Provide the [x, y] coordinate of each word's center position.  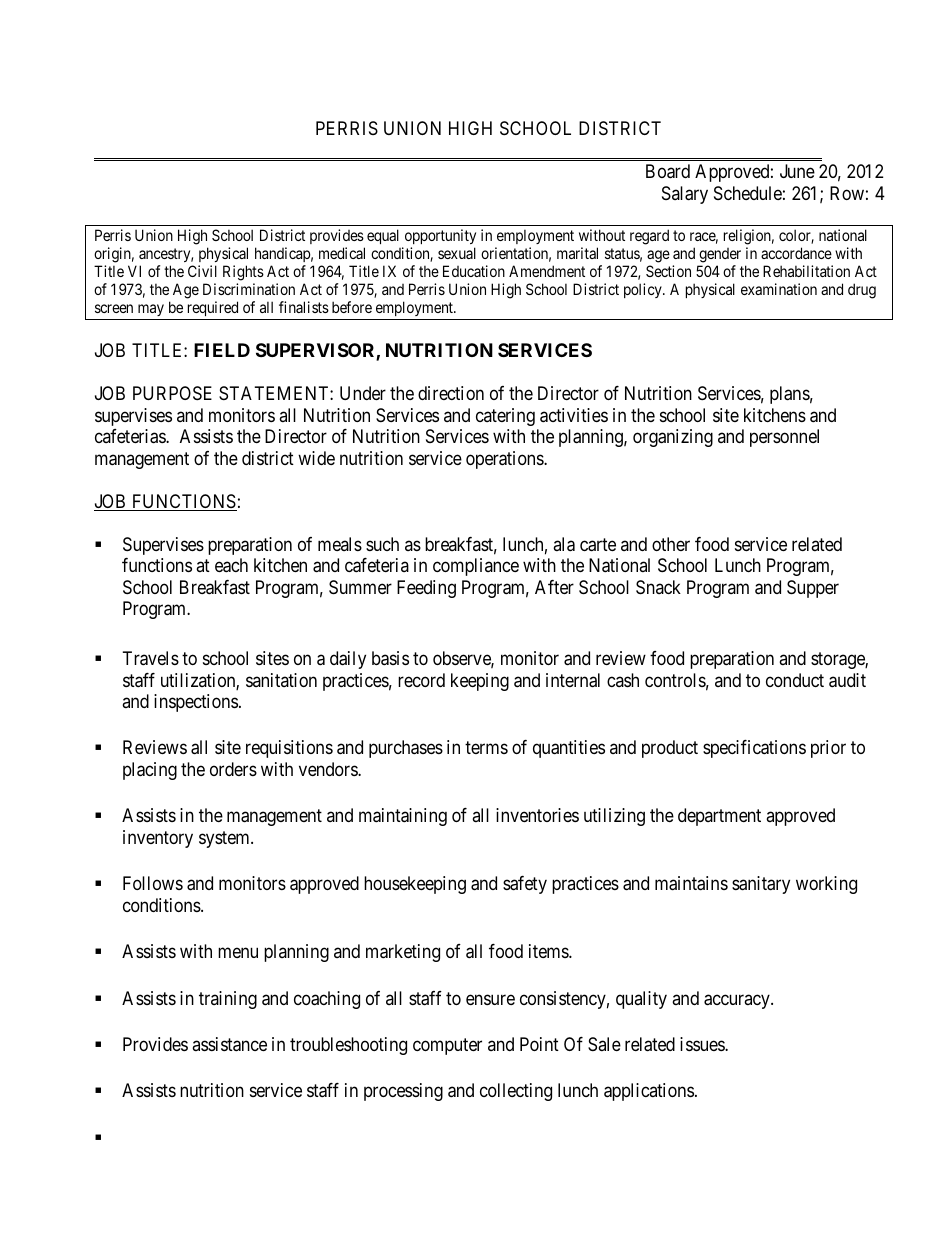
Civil [202, 271]
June [797, 171]
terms [486, 748]
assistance [229, 1044]
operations [505, 460]
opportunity [439, 238]
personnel [784, 438]
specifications [754, 749]
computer [447, 1046]
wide [316, 458]
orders [233, 769]
